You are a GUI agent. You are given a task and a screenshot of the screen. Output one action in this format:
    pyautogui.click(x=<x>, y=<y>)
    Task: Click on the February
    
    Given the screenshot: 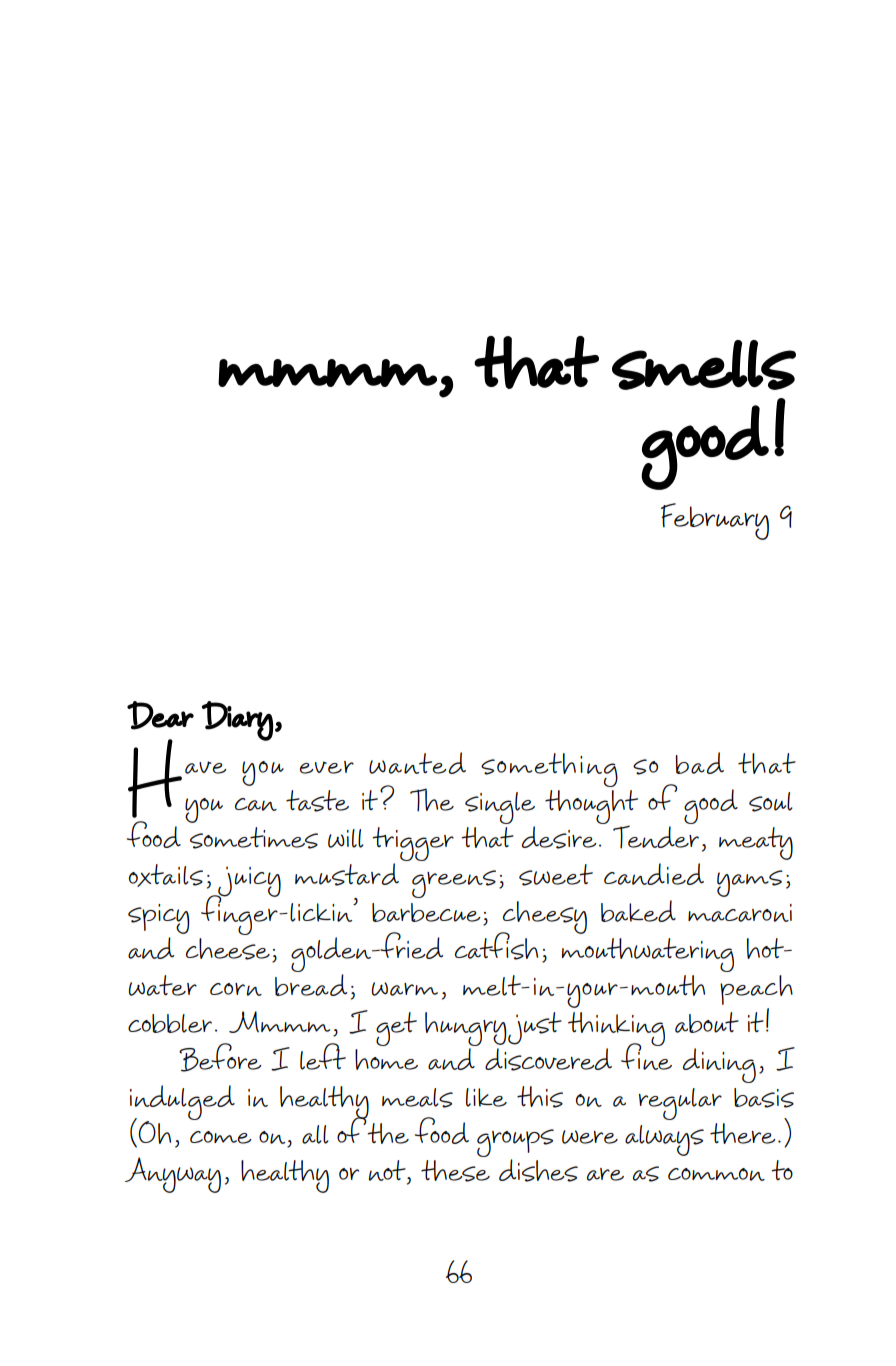 What is the action you would take?
    pyautogui.click(x=715, y=521)
